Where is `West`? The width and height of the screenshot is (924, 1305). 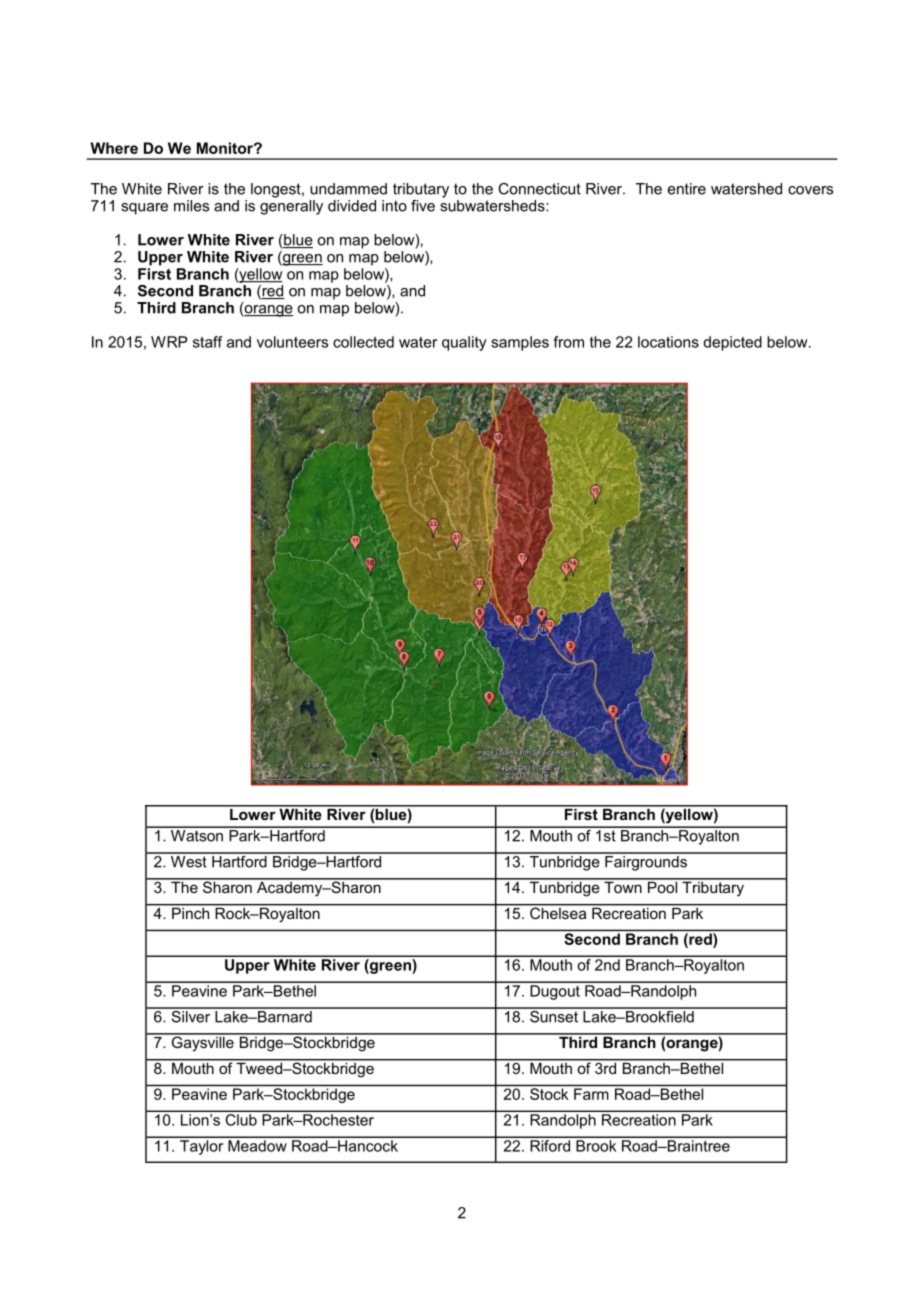 West is located at coordinates (188, 860).
